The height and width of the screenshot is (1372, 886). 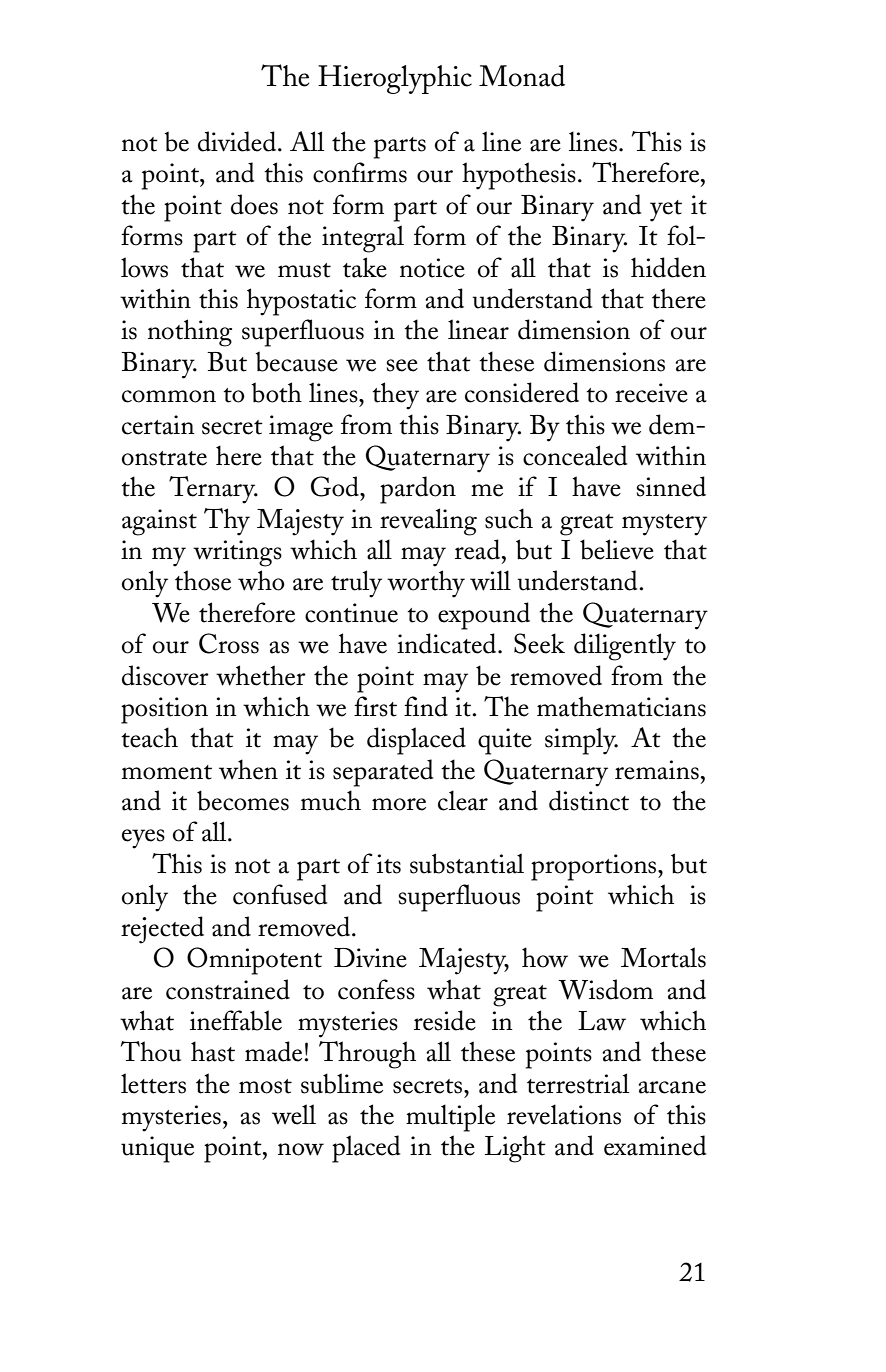 What do you see at coordinates (426, 584) in the screenshot?
I see `worthy` at bounding box center [426, 584].
